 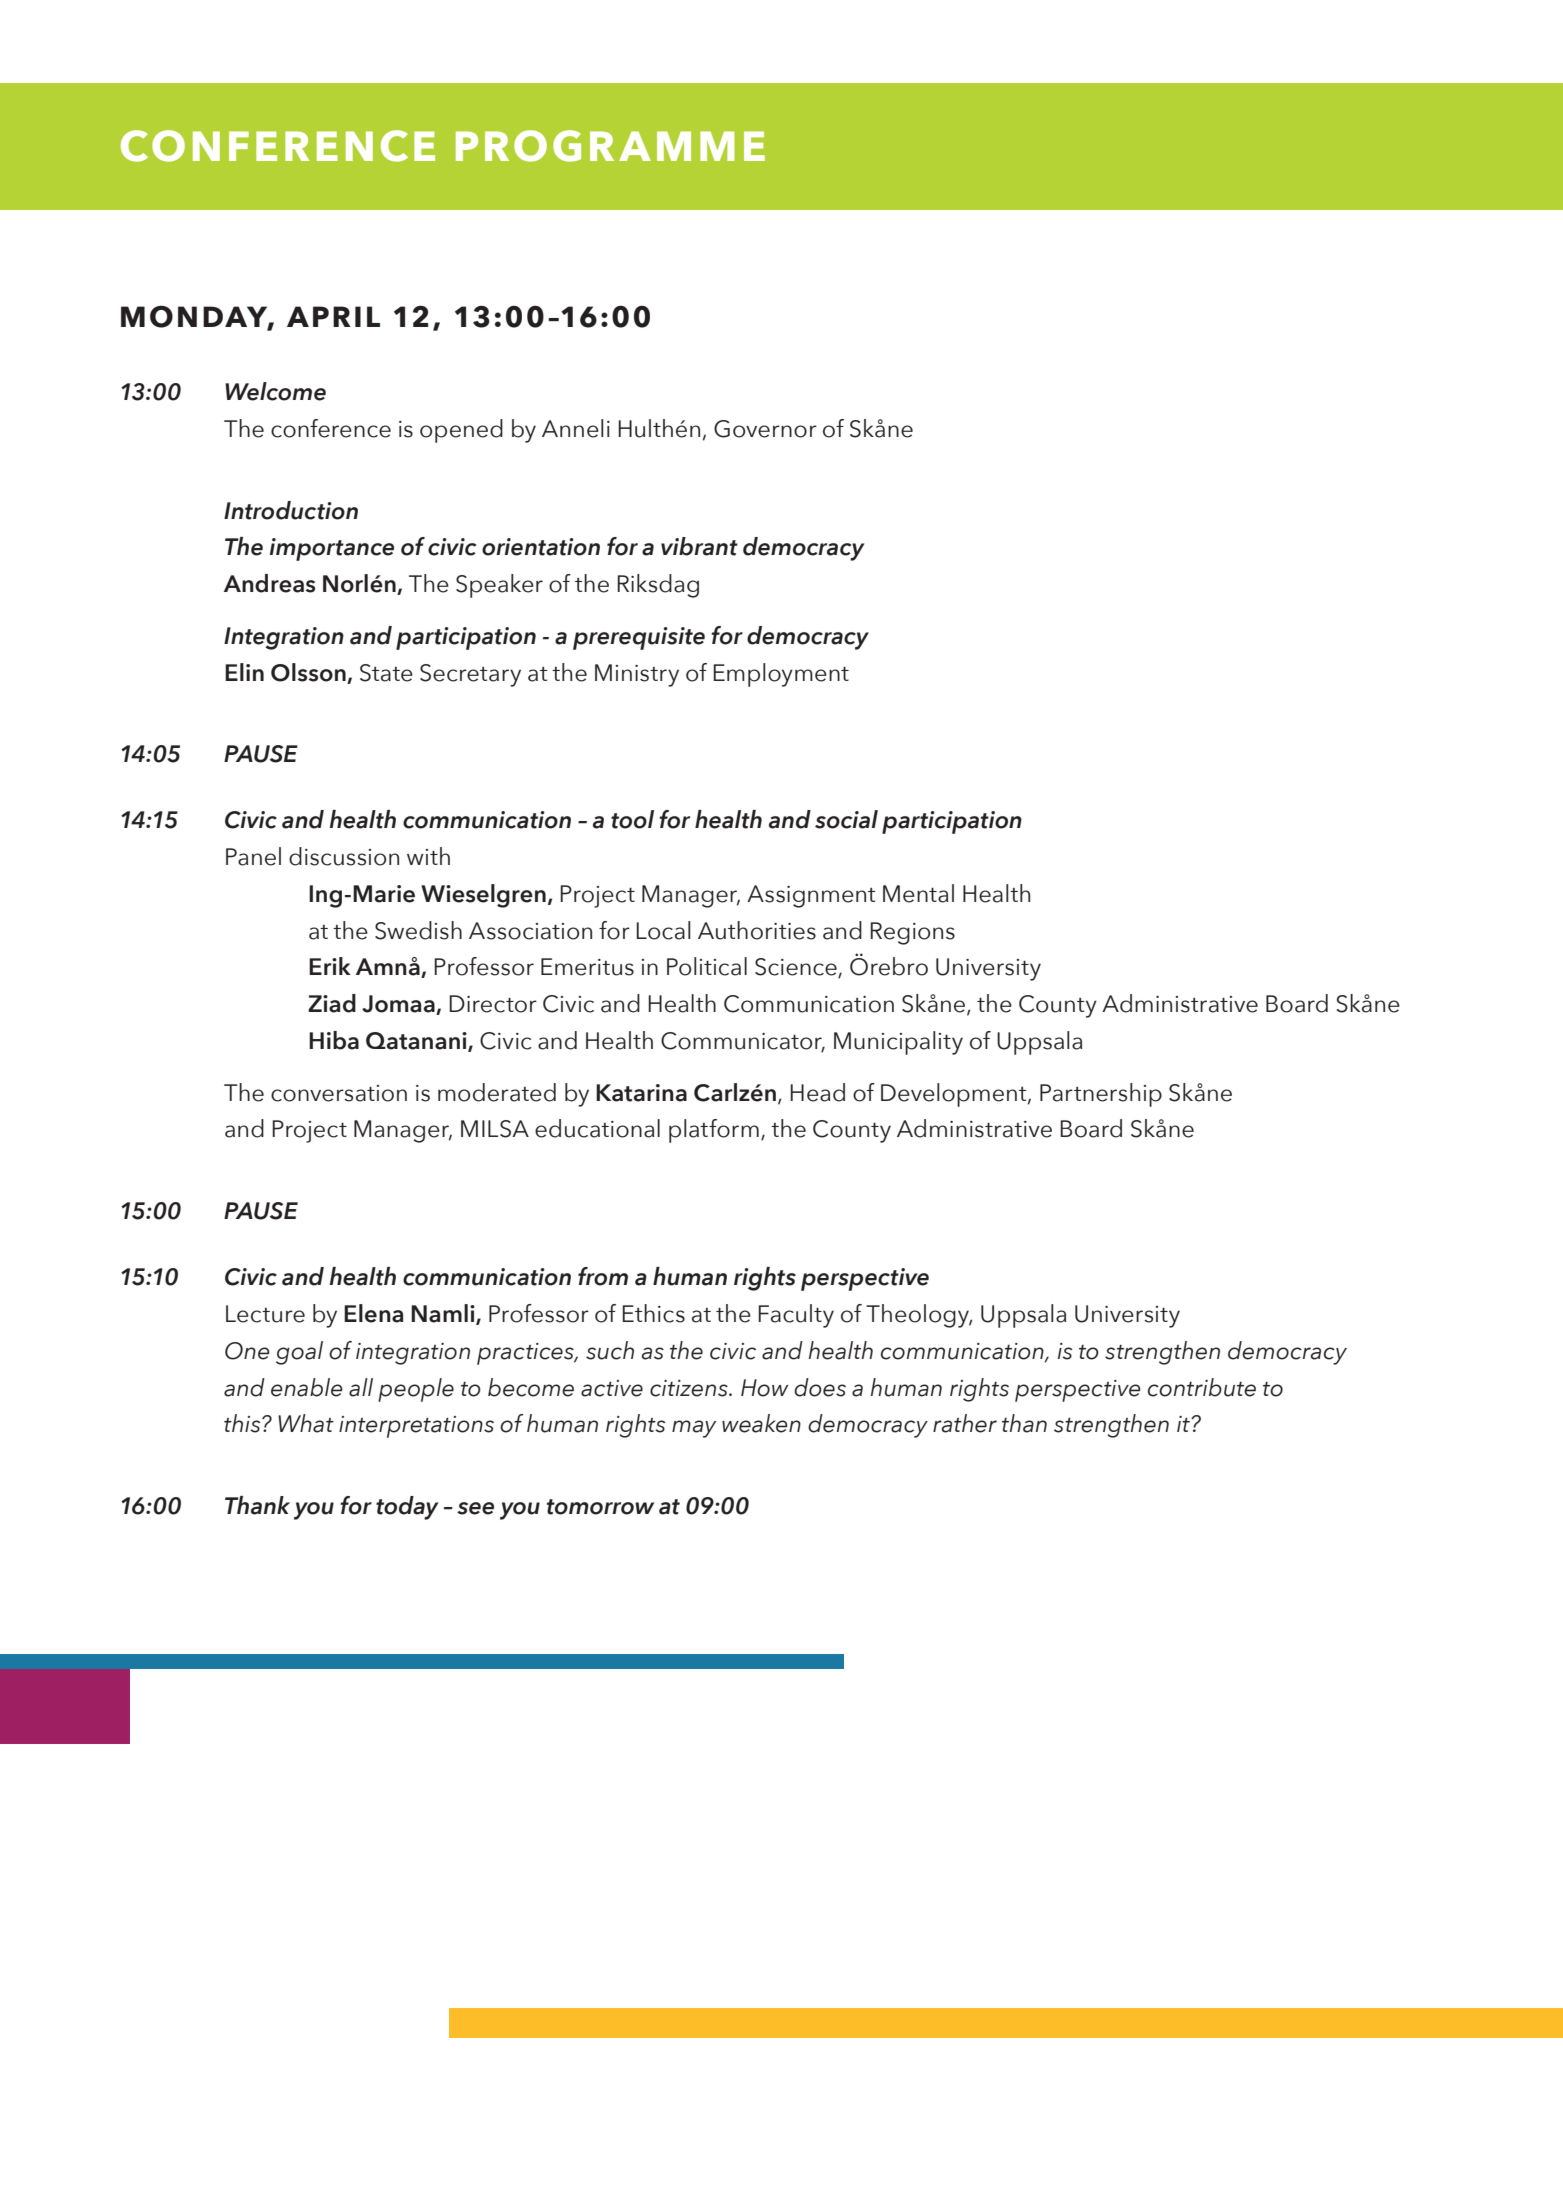 I want to click on Employment, so click(x=781, y=675).
